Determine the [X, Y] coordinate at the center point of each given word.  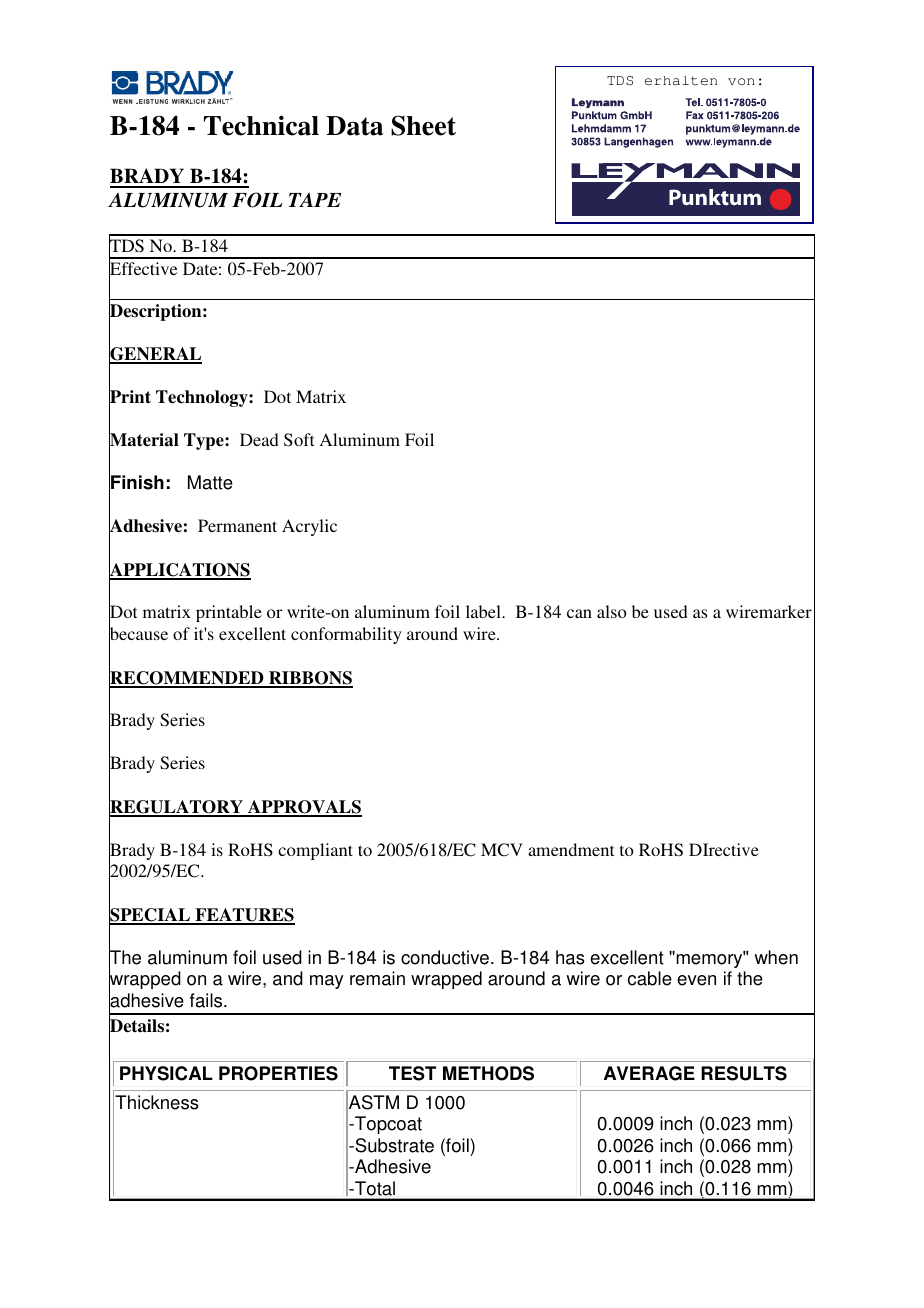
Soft [299, 440]
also [612, 611]
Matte [210, 482]
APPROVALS [304, 808]
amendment [571, 849]
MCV [502, 850]
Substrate [393, 1145]
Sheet [423, 125]
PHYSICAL [166, 1073]
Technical [261, 125]
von [741, 82]
